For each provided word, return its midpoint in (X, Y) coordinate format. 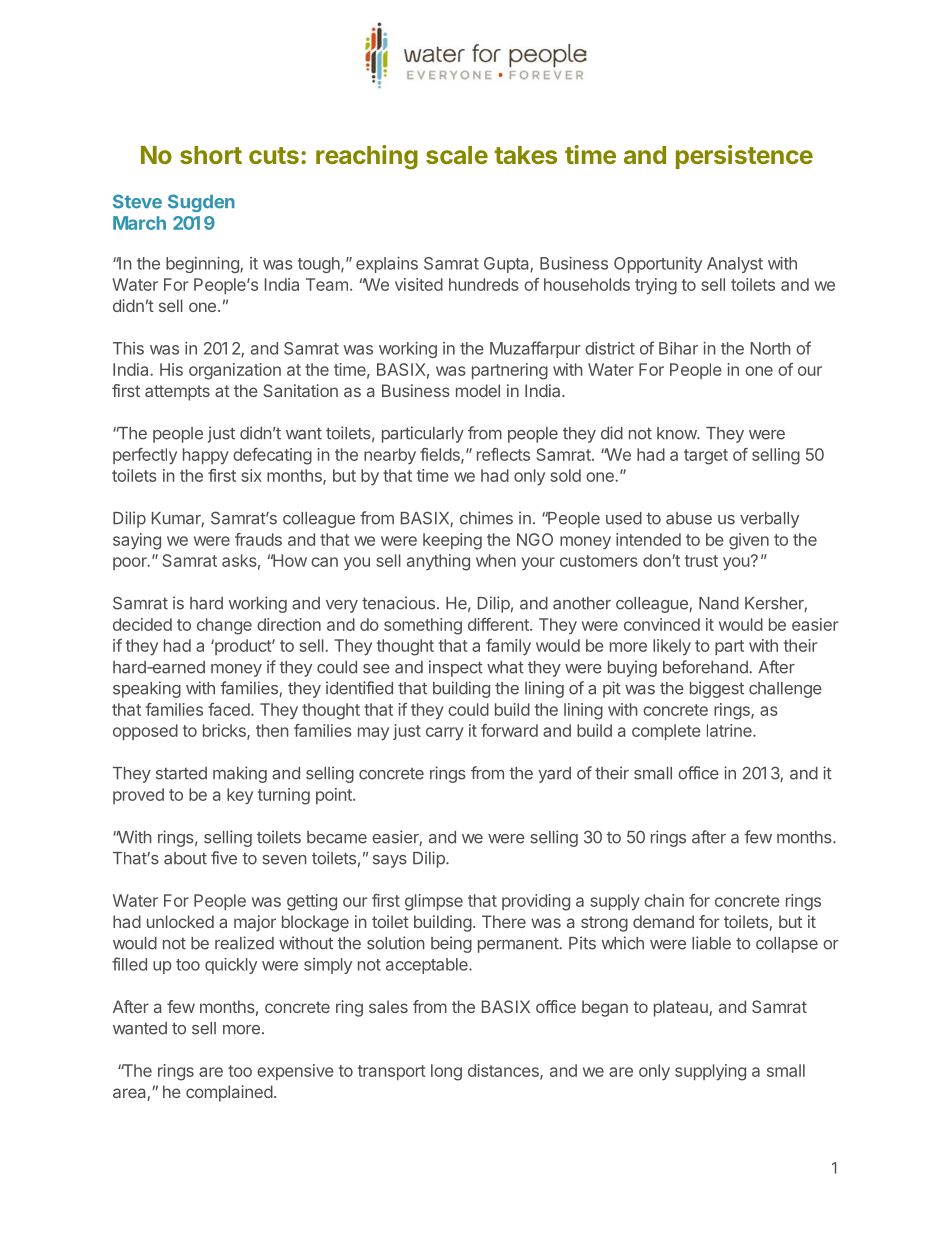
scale (457, 155)
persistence (744, 157)
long (446, 1072)
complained (229, 1093)
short (211, 155)
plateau (682, 1008)
